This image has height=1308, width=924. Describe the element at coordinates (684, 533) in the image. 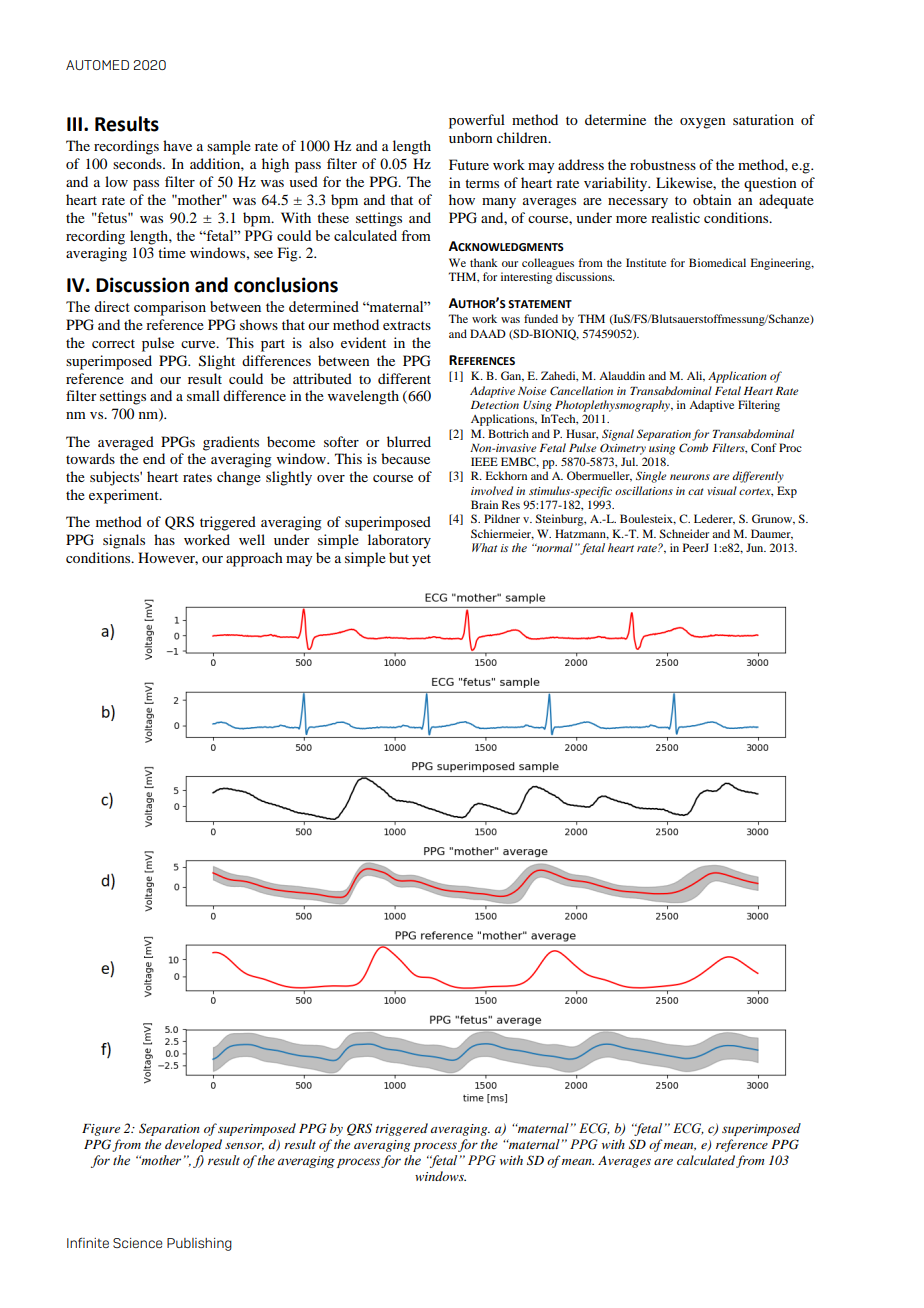

I see `Schneider` at that location.
